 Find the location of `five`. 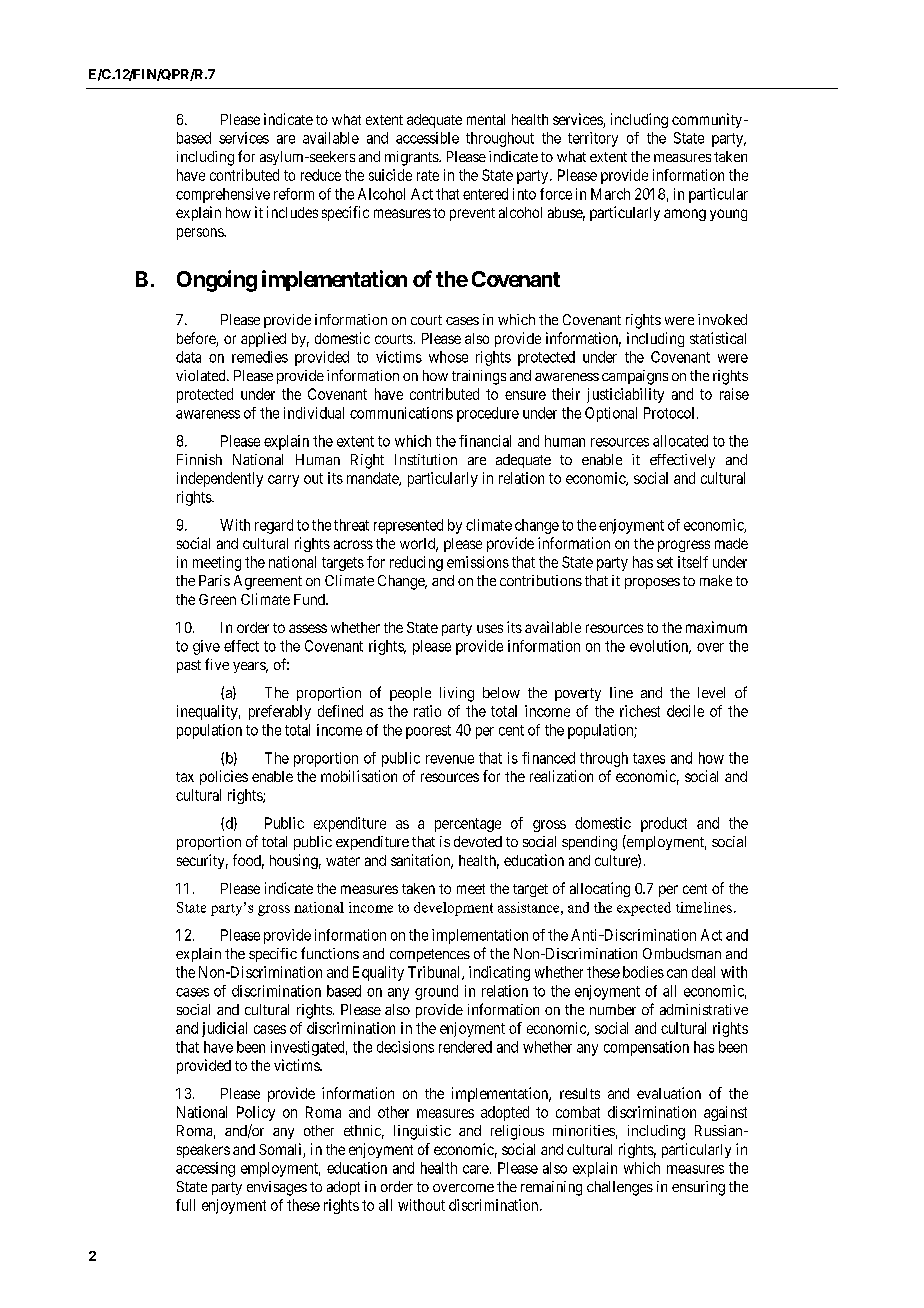

five is located at coordinates (217, 664).
